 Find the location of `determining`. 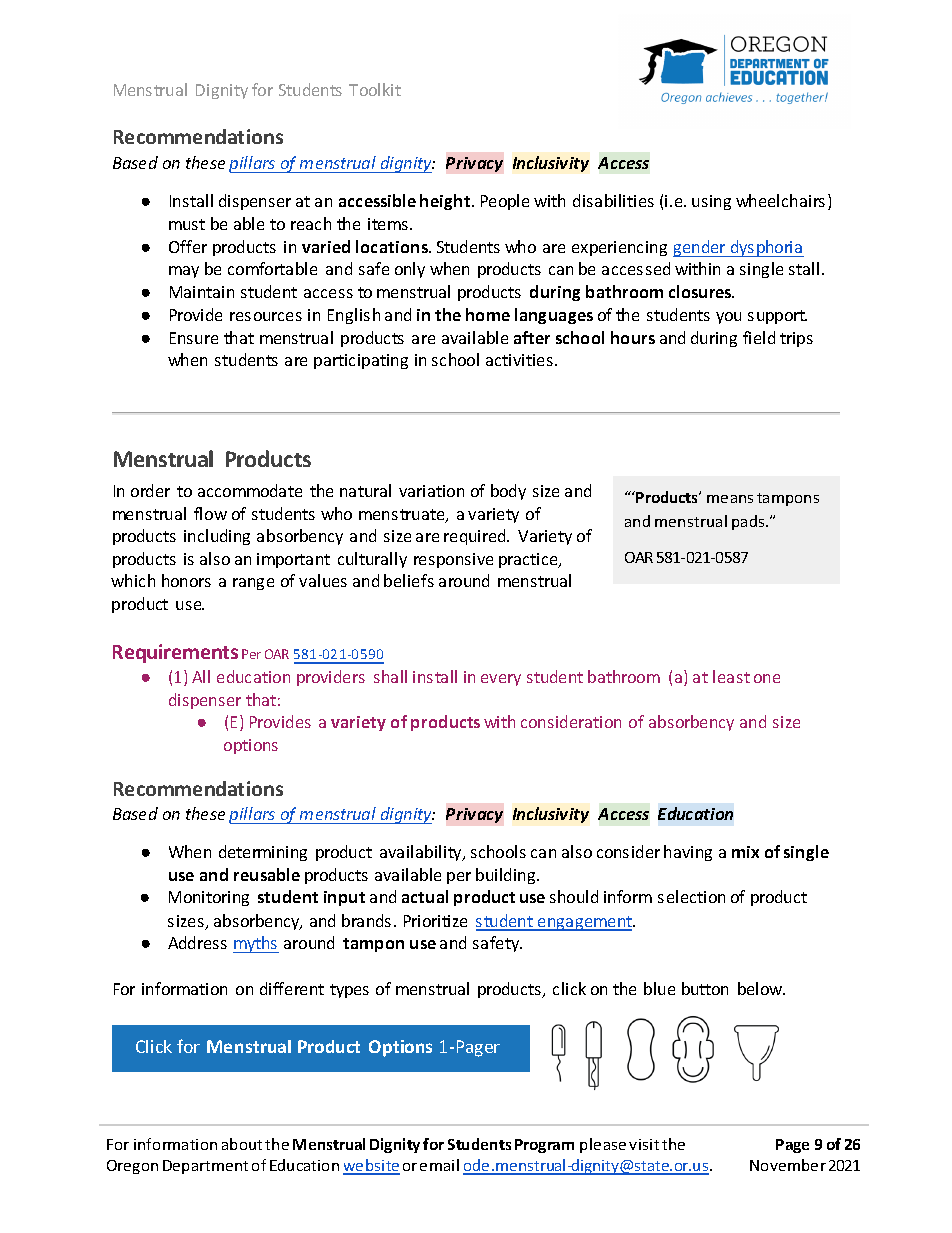

determining is located at coordinates (263, 853).
